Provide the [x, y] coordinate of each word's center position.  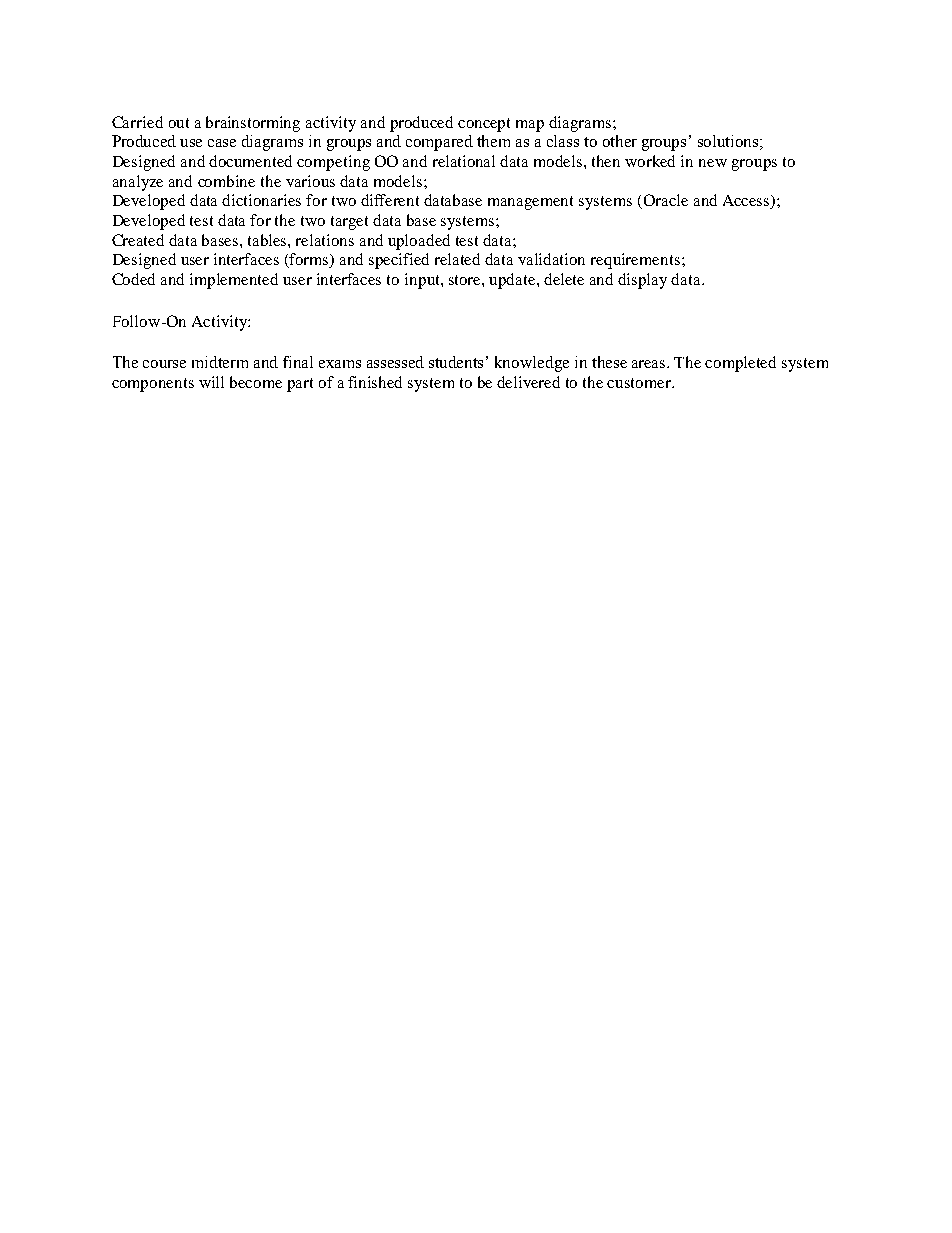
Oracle [664, 201]
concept [484, 125]
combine [226, 181]
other [620, 141]
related [457, 259]
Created [138, 240]
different [390, 200]
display [642, 281]
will [211, 382]
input [423, 281]
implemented [234, 281]
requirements [635, 261]
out [179, 123]
